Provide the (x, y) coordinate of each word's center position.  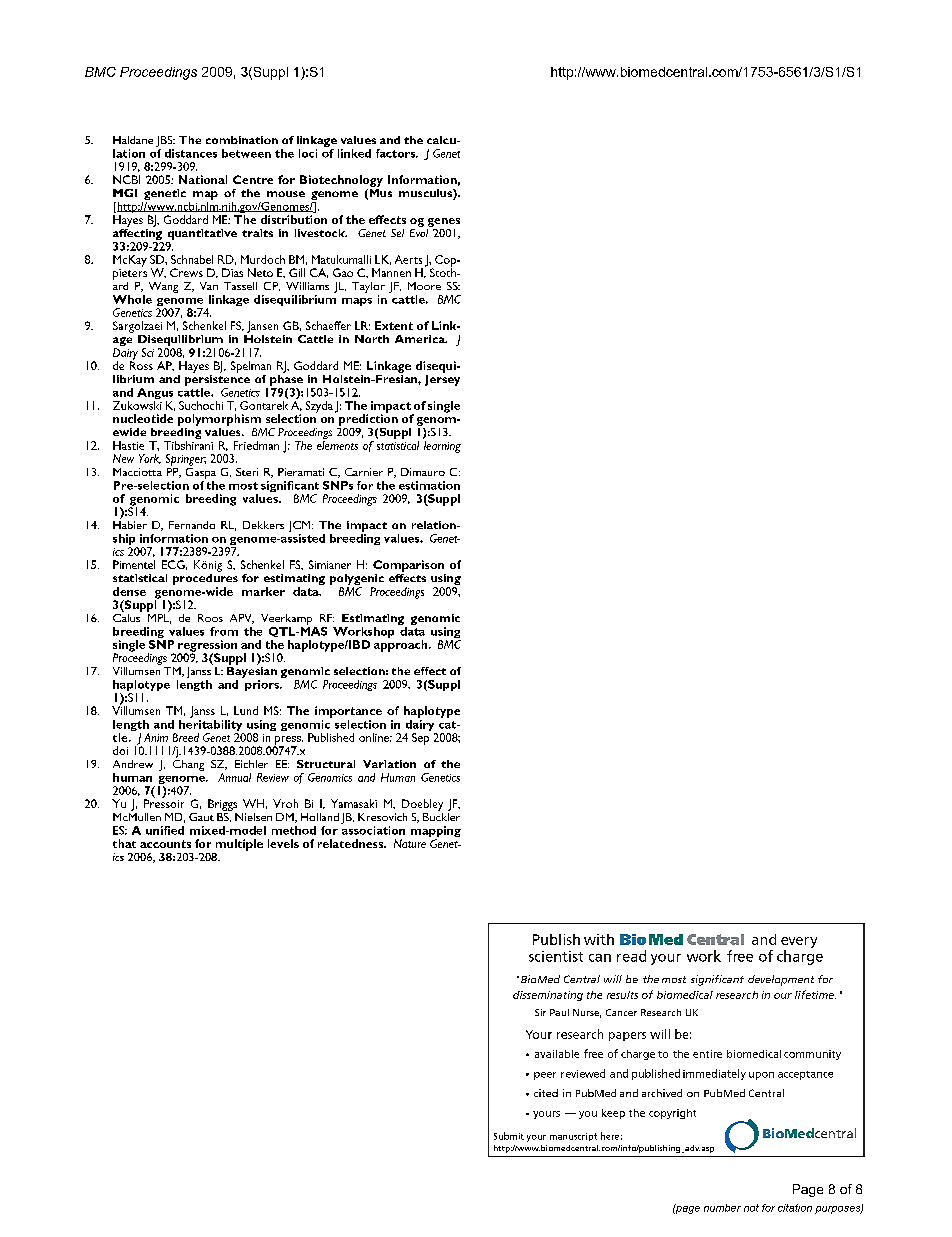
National (203, 179)
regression (207, 647)
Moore (424, 286)
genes (444, 222)
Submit (509, 1136)
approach (402, 646)
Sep (420, 739)
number (722, 1208)
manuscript (573, 1137)
